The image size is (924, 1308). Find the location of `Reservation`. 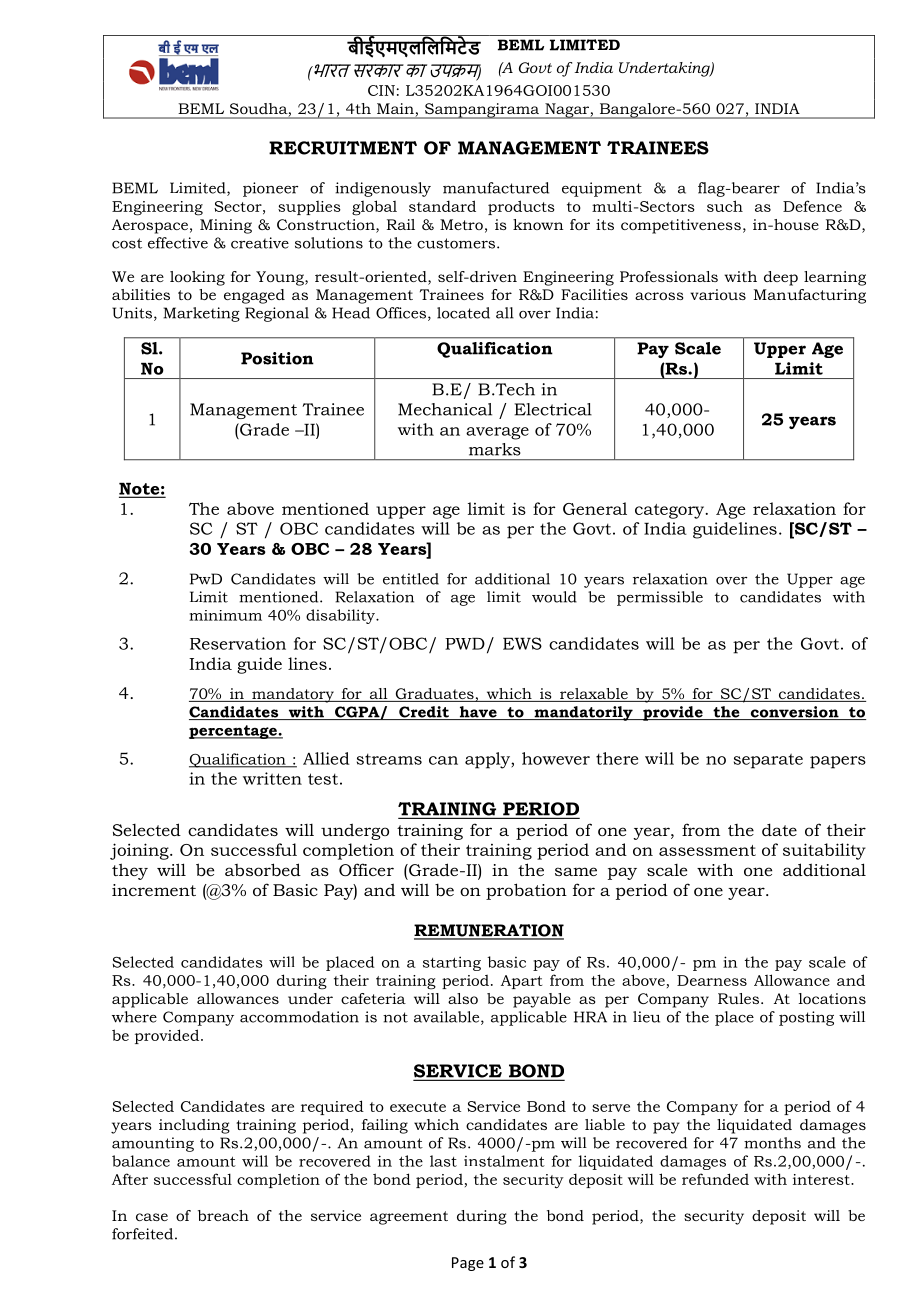

Reservation is located at coordinates (238, 643).
